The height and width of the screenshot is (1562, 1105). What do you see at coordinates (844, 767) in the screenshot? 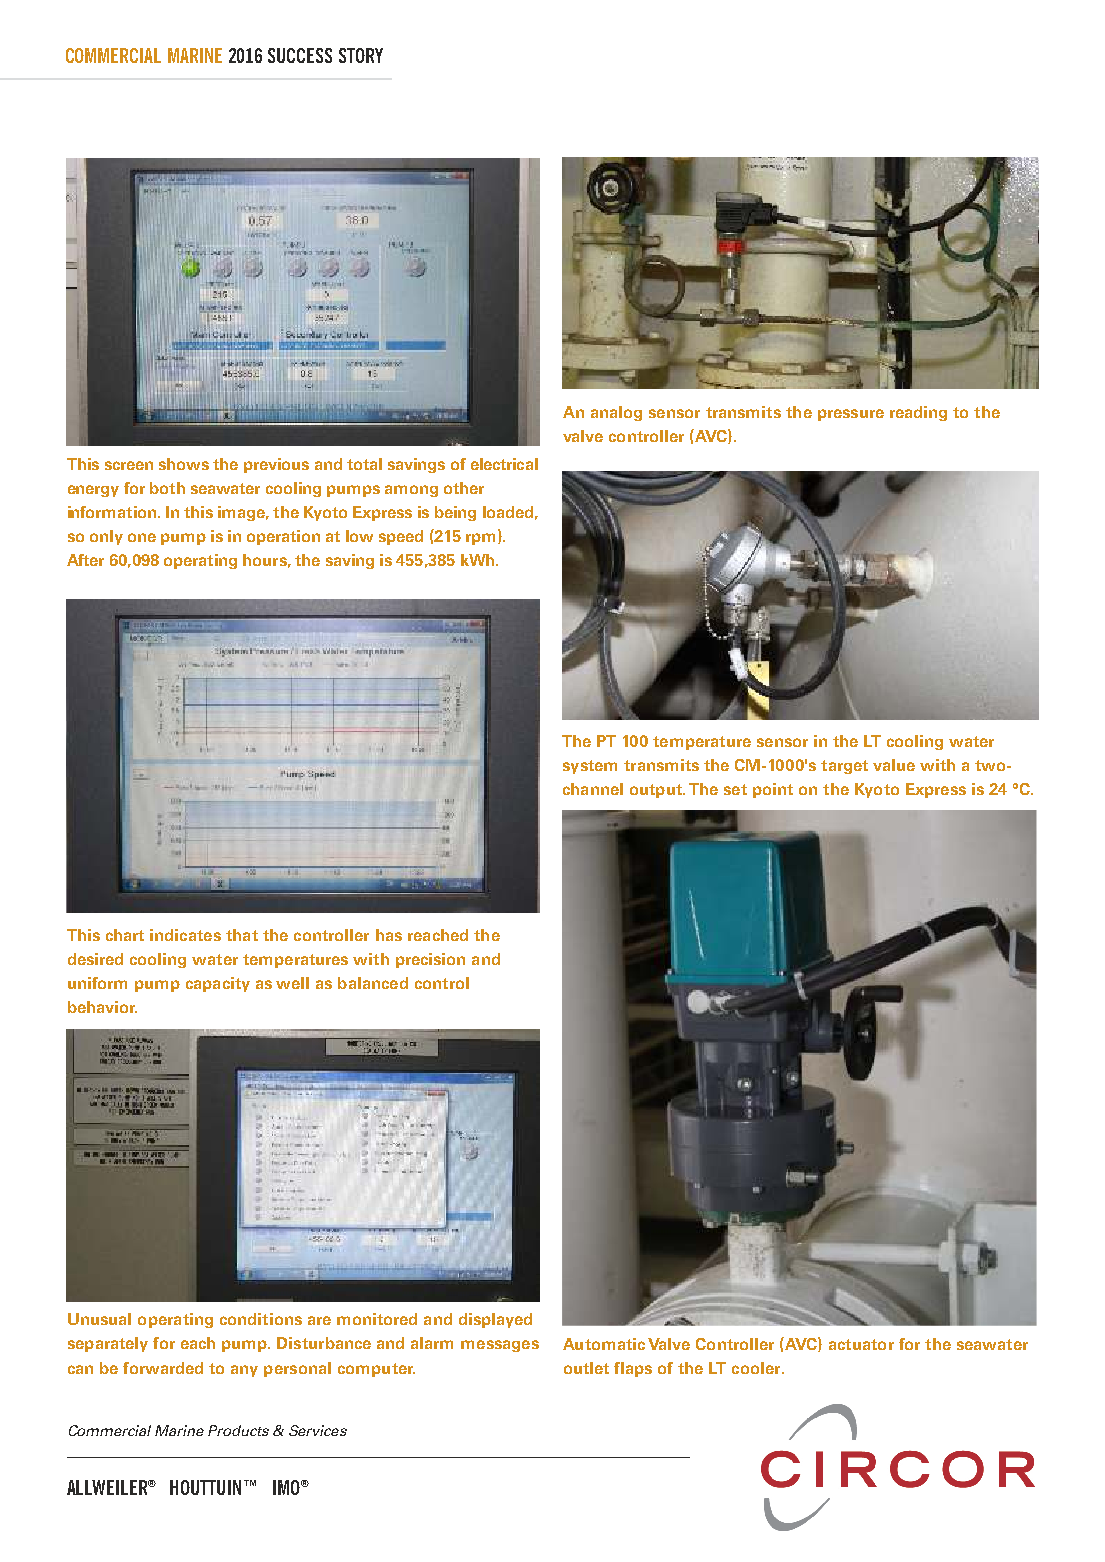
I see `target` at bounding box center [844, 767].
